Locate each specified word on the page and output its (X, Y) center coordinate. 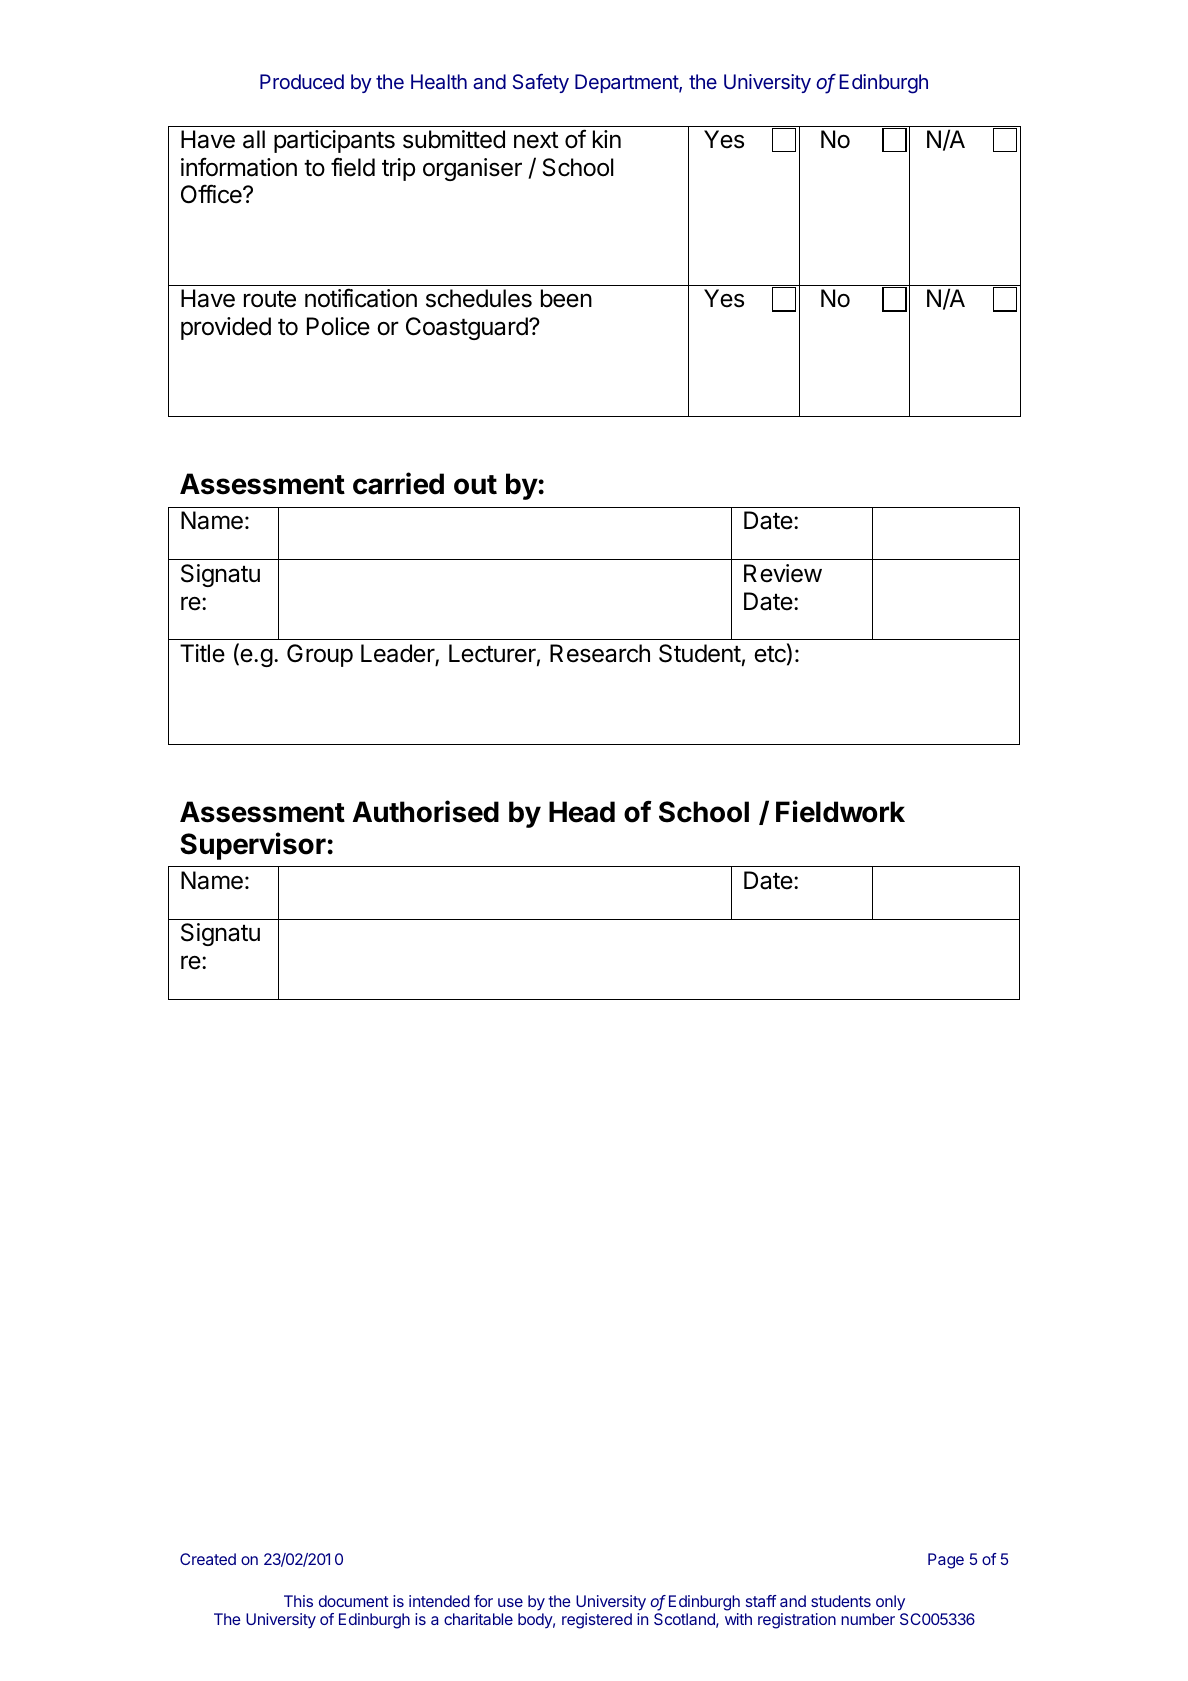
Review (783, 573)
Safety (541, 83)
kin (607, 139)
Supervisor (253, 846)
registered (597, 1621)
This (298, 1601)
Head (582, 812)
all (254, 139)
